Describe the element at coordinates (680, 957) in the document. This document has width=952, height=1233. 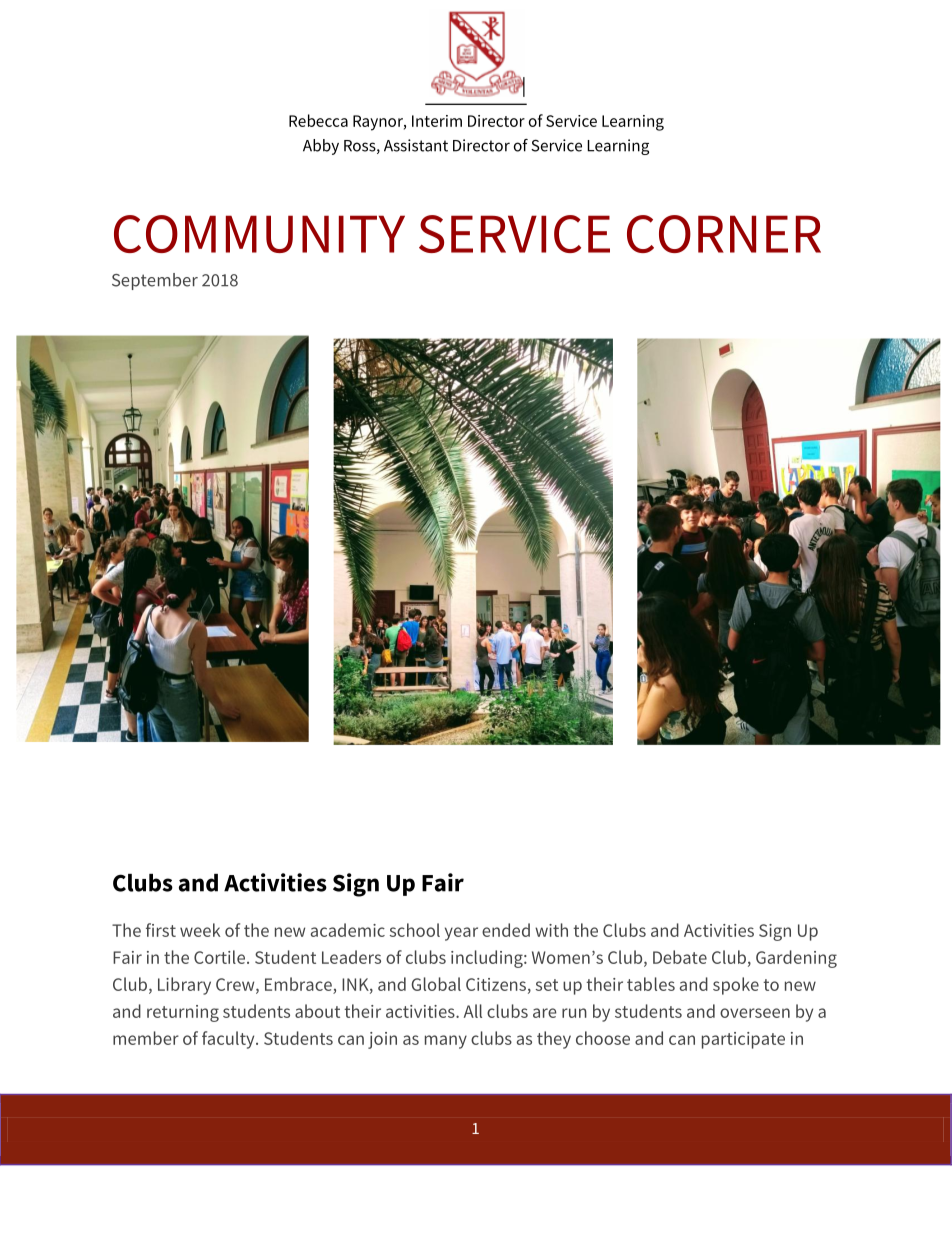
I see `Debate` at that location.
